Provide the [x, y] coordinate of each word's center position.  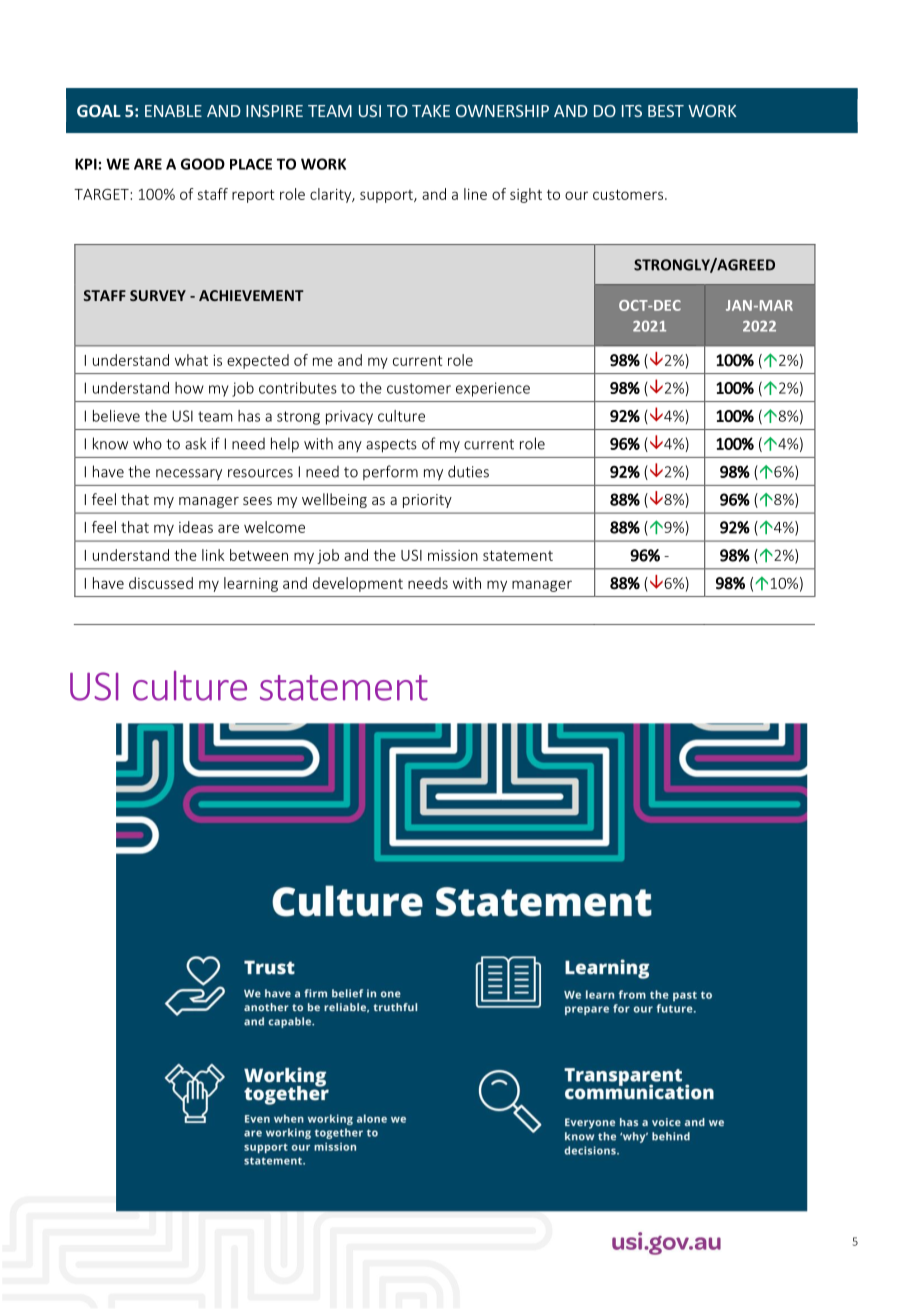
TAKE [431, 111]
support [387, 196]
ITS [632, 111]
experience [493, 389]
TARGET [101, 194]
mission [453, 555]
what [191, 360]
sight [526, 195]
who [147, 443]
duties [468, 471]
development [358, 584]
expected [258, 361]
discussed [161, 583]
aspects [391, 446]
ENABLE [173, 111]
